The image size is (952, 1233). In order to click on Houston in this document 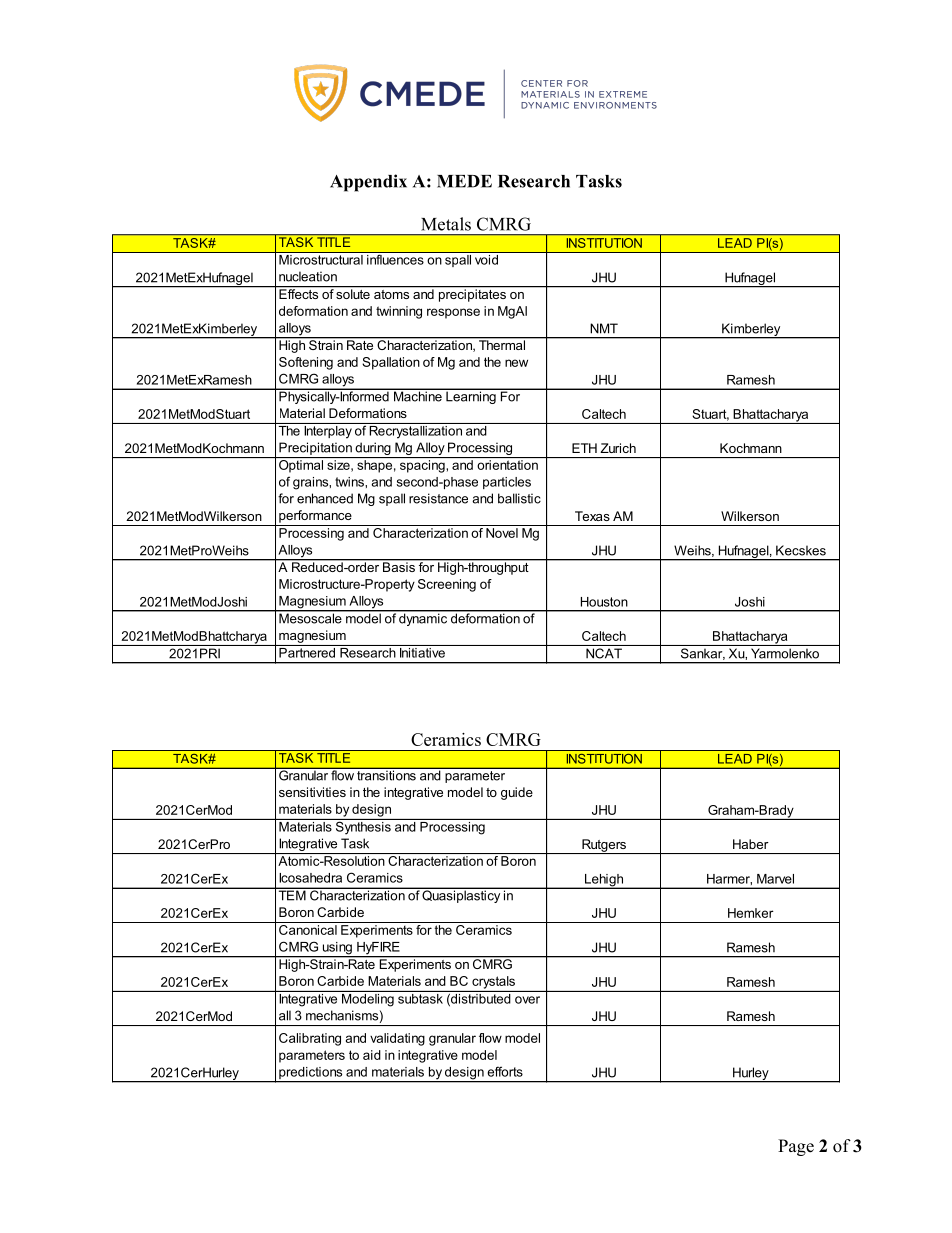, I will do `click(604, 602)`.
